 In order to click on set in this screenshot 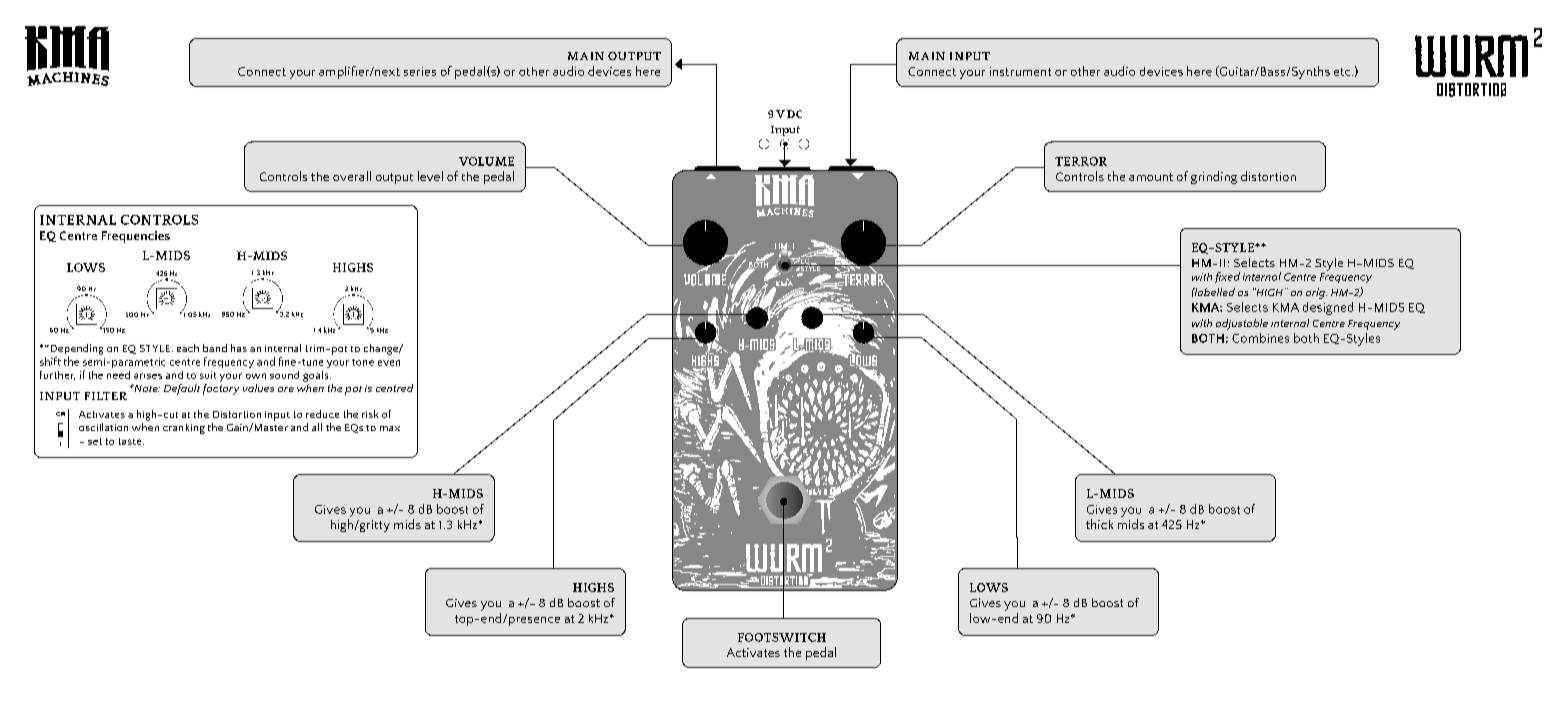, I will do `click(95, 441)`.
